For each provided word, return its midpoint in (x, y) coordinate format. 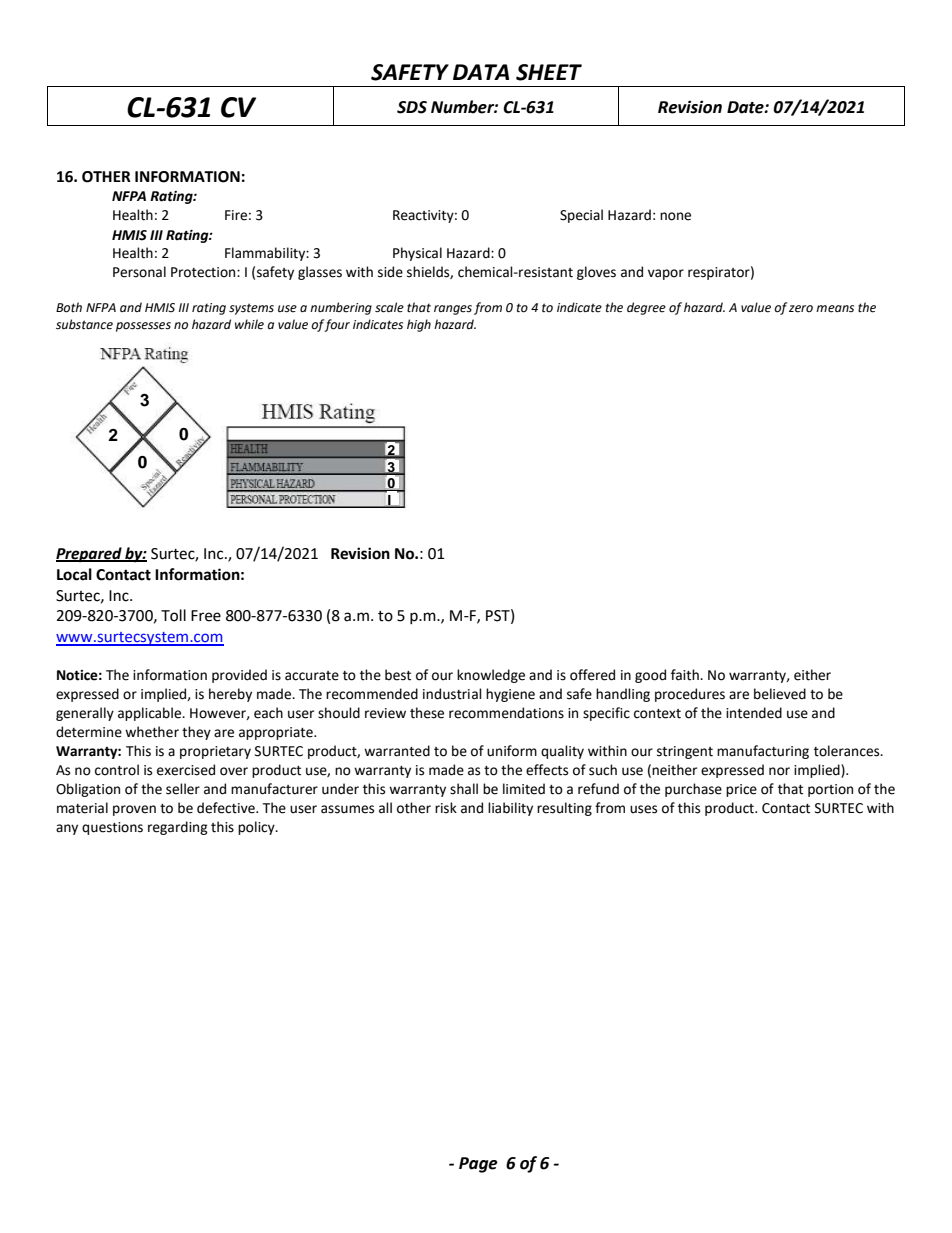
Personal (139, 272)
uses (643, 809)
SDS (412, 107)
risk (446, 808)
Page (478, 1165)
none (675, 216)
